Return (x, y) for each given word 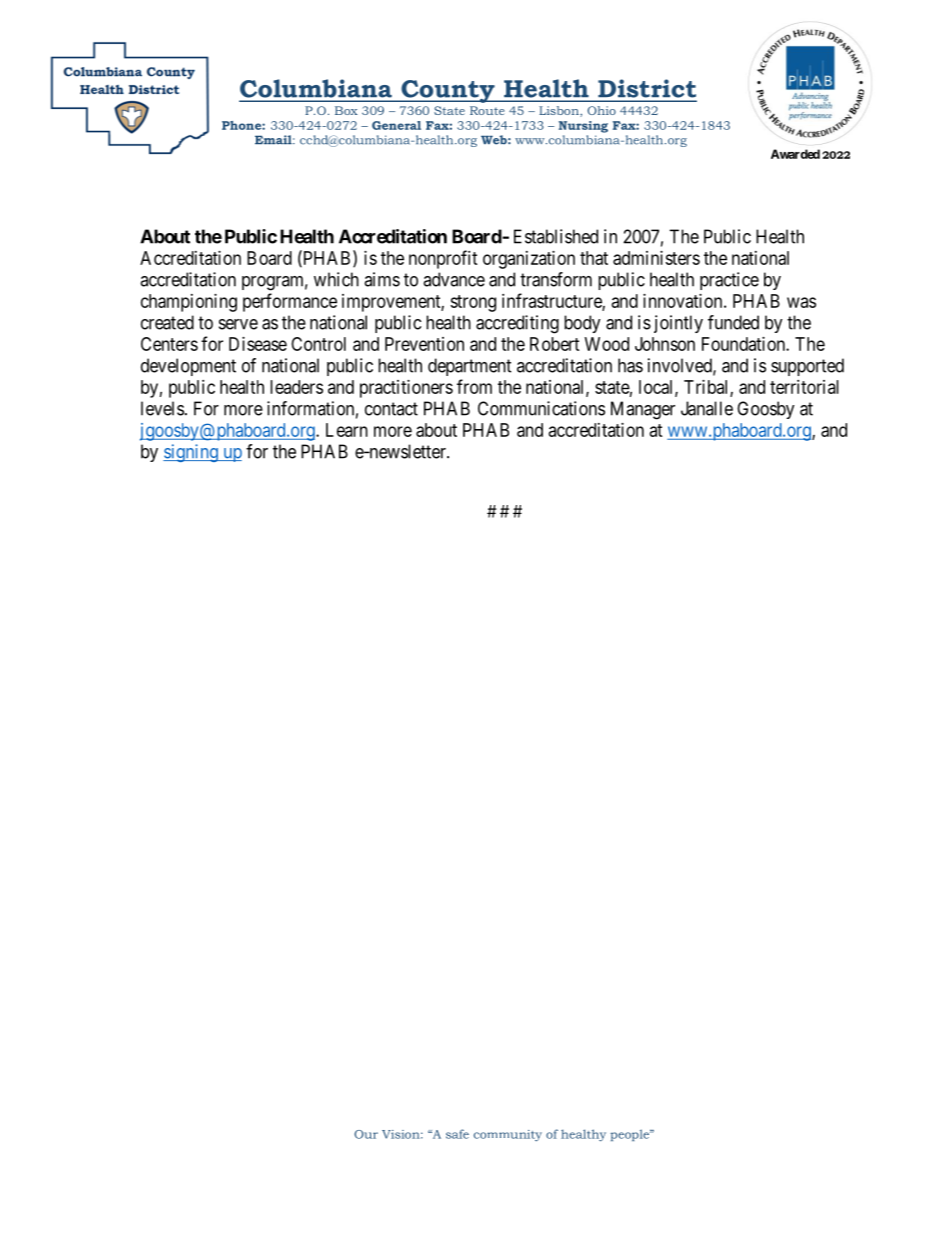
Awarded (795, 154)
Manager (643, 410)
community (508, 1135)
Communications (541, 408)
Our (366, 1134)
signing (191, 453)
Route (487, 110)
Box (346, 110)
